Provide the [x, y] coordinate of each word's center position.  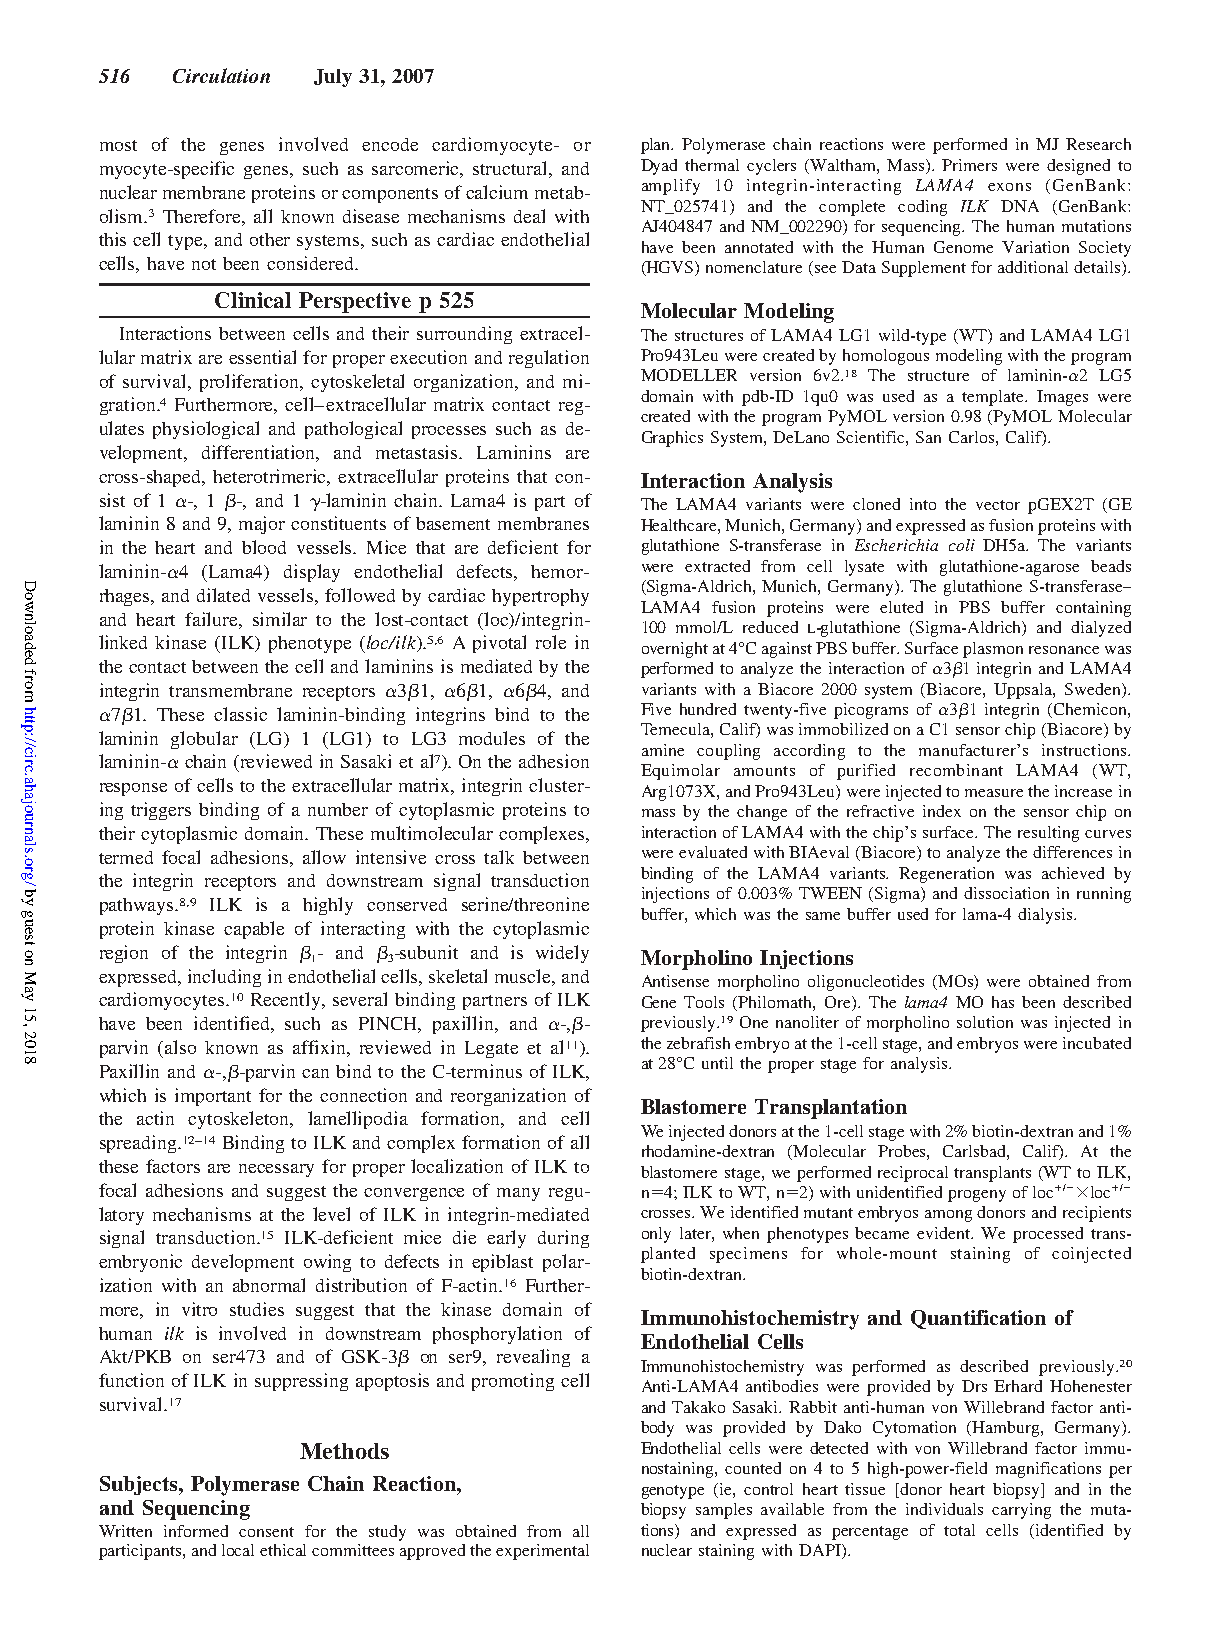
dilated [223, 595]
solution [985, 1022]
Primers [969, 165]
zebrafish [698, 1043]
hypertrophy [540, 597]
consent [266, 1532]
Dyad [659, 167]
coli [962, 545]
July [333, 78]
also [180, 1047]
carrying [1021, 1511]
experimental [542, 1552]
